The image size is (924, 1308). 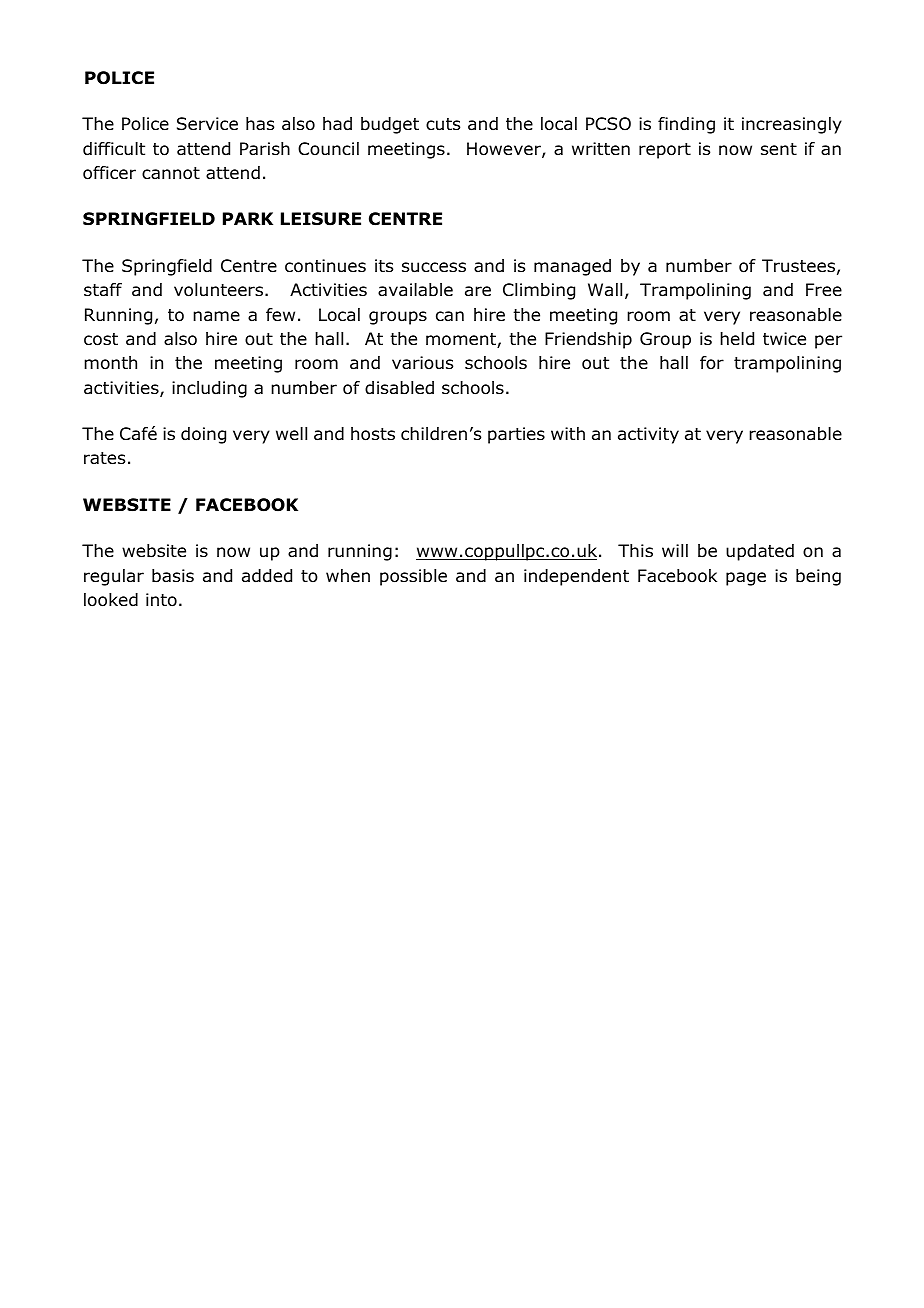 I want to click on rates, so click(x=104, y=458).
